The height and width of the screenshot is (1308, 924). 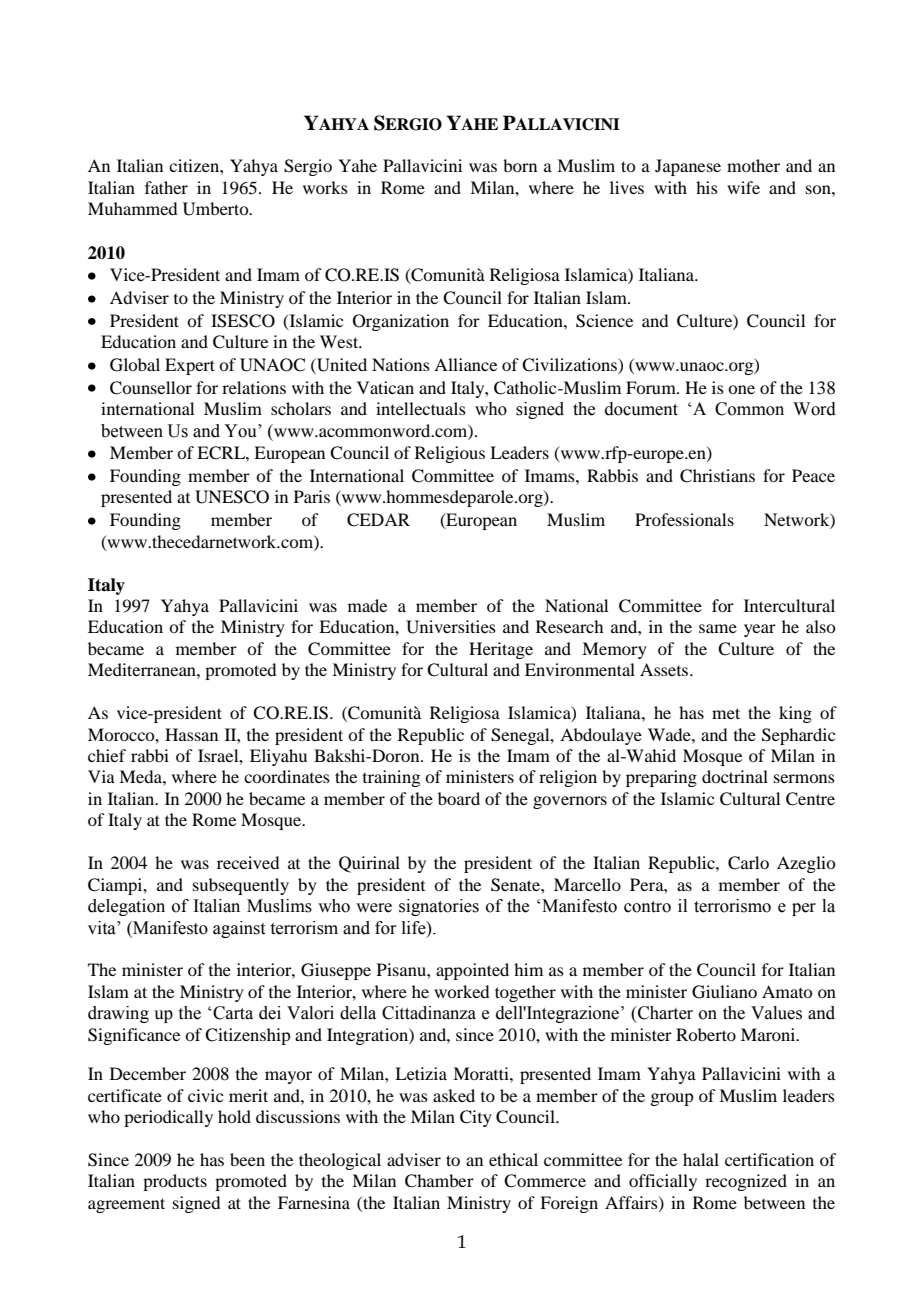 What do you see at coordinates (248, 862) in the screenshot?
I see `received` at bounding box center [248, 862].
